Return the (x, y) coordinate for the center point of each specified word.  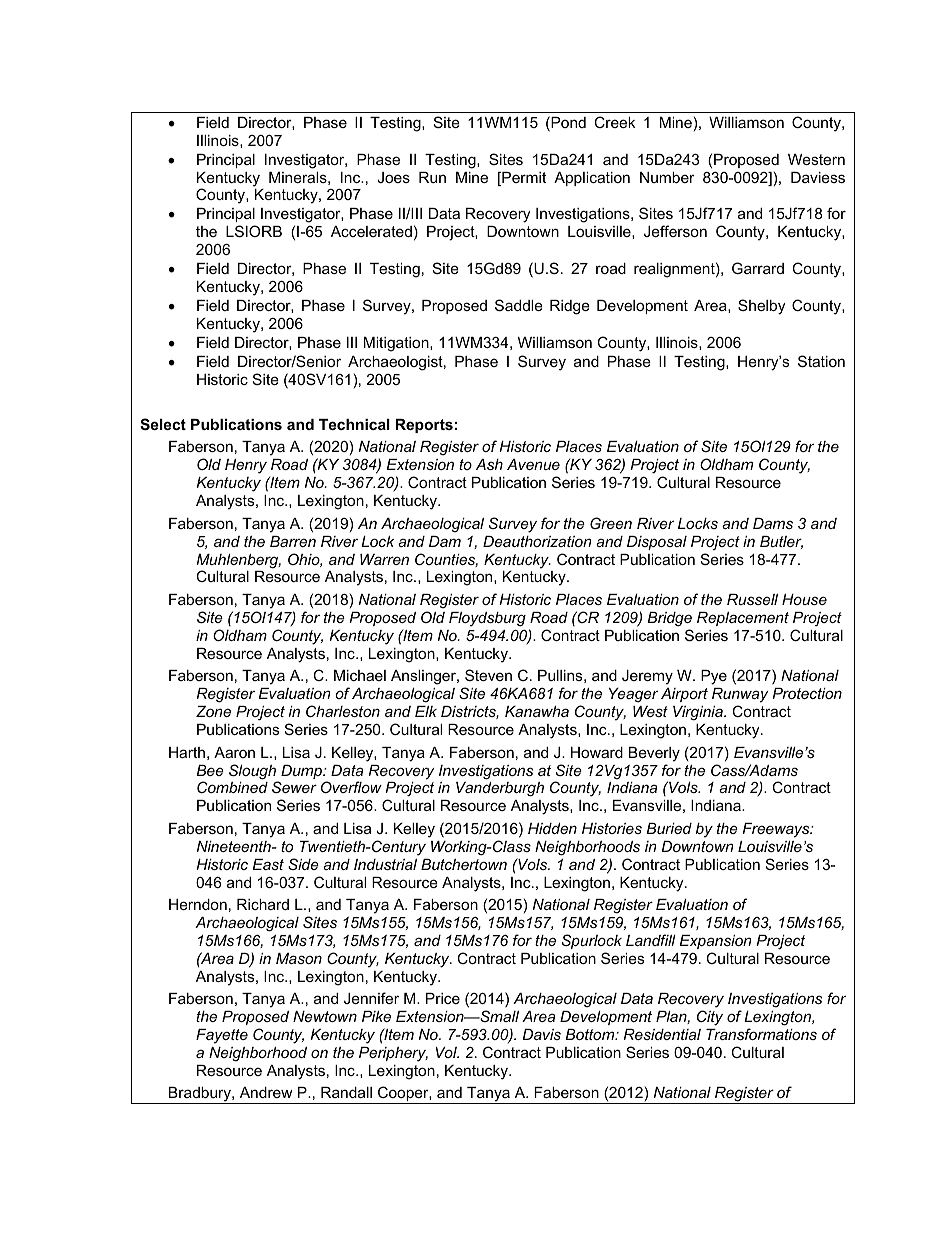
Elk (426, 711)
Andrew (266, 1092)
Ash (489, 464)
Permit (523, 179)
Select (163, 424)
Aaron (234, 752)
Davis (541, 1034)
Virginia (699, 713)
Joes (393, 177)
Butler (781, 542)
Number (667, 177)
